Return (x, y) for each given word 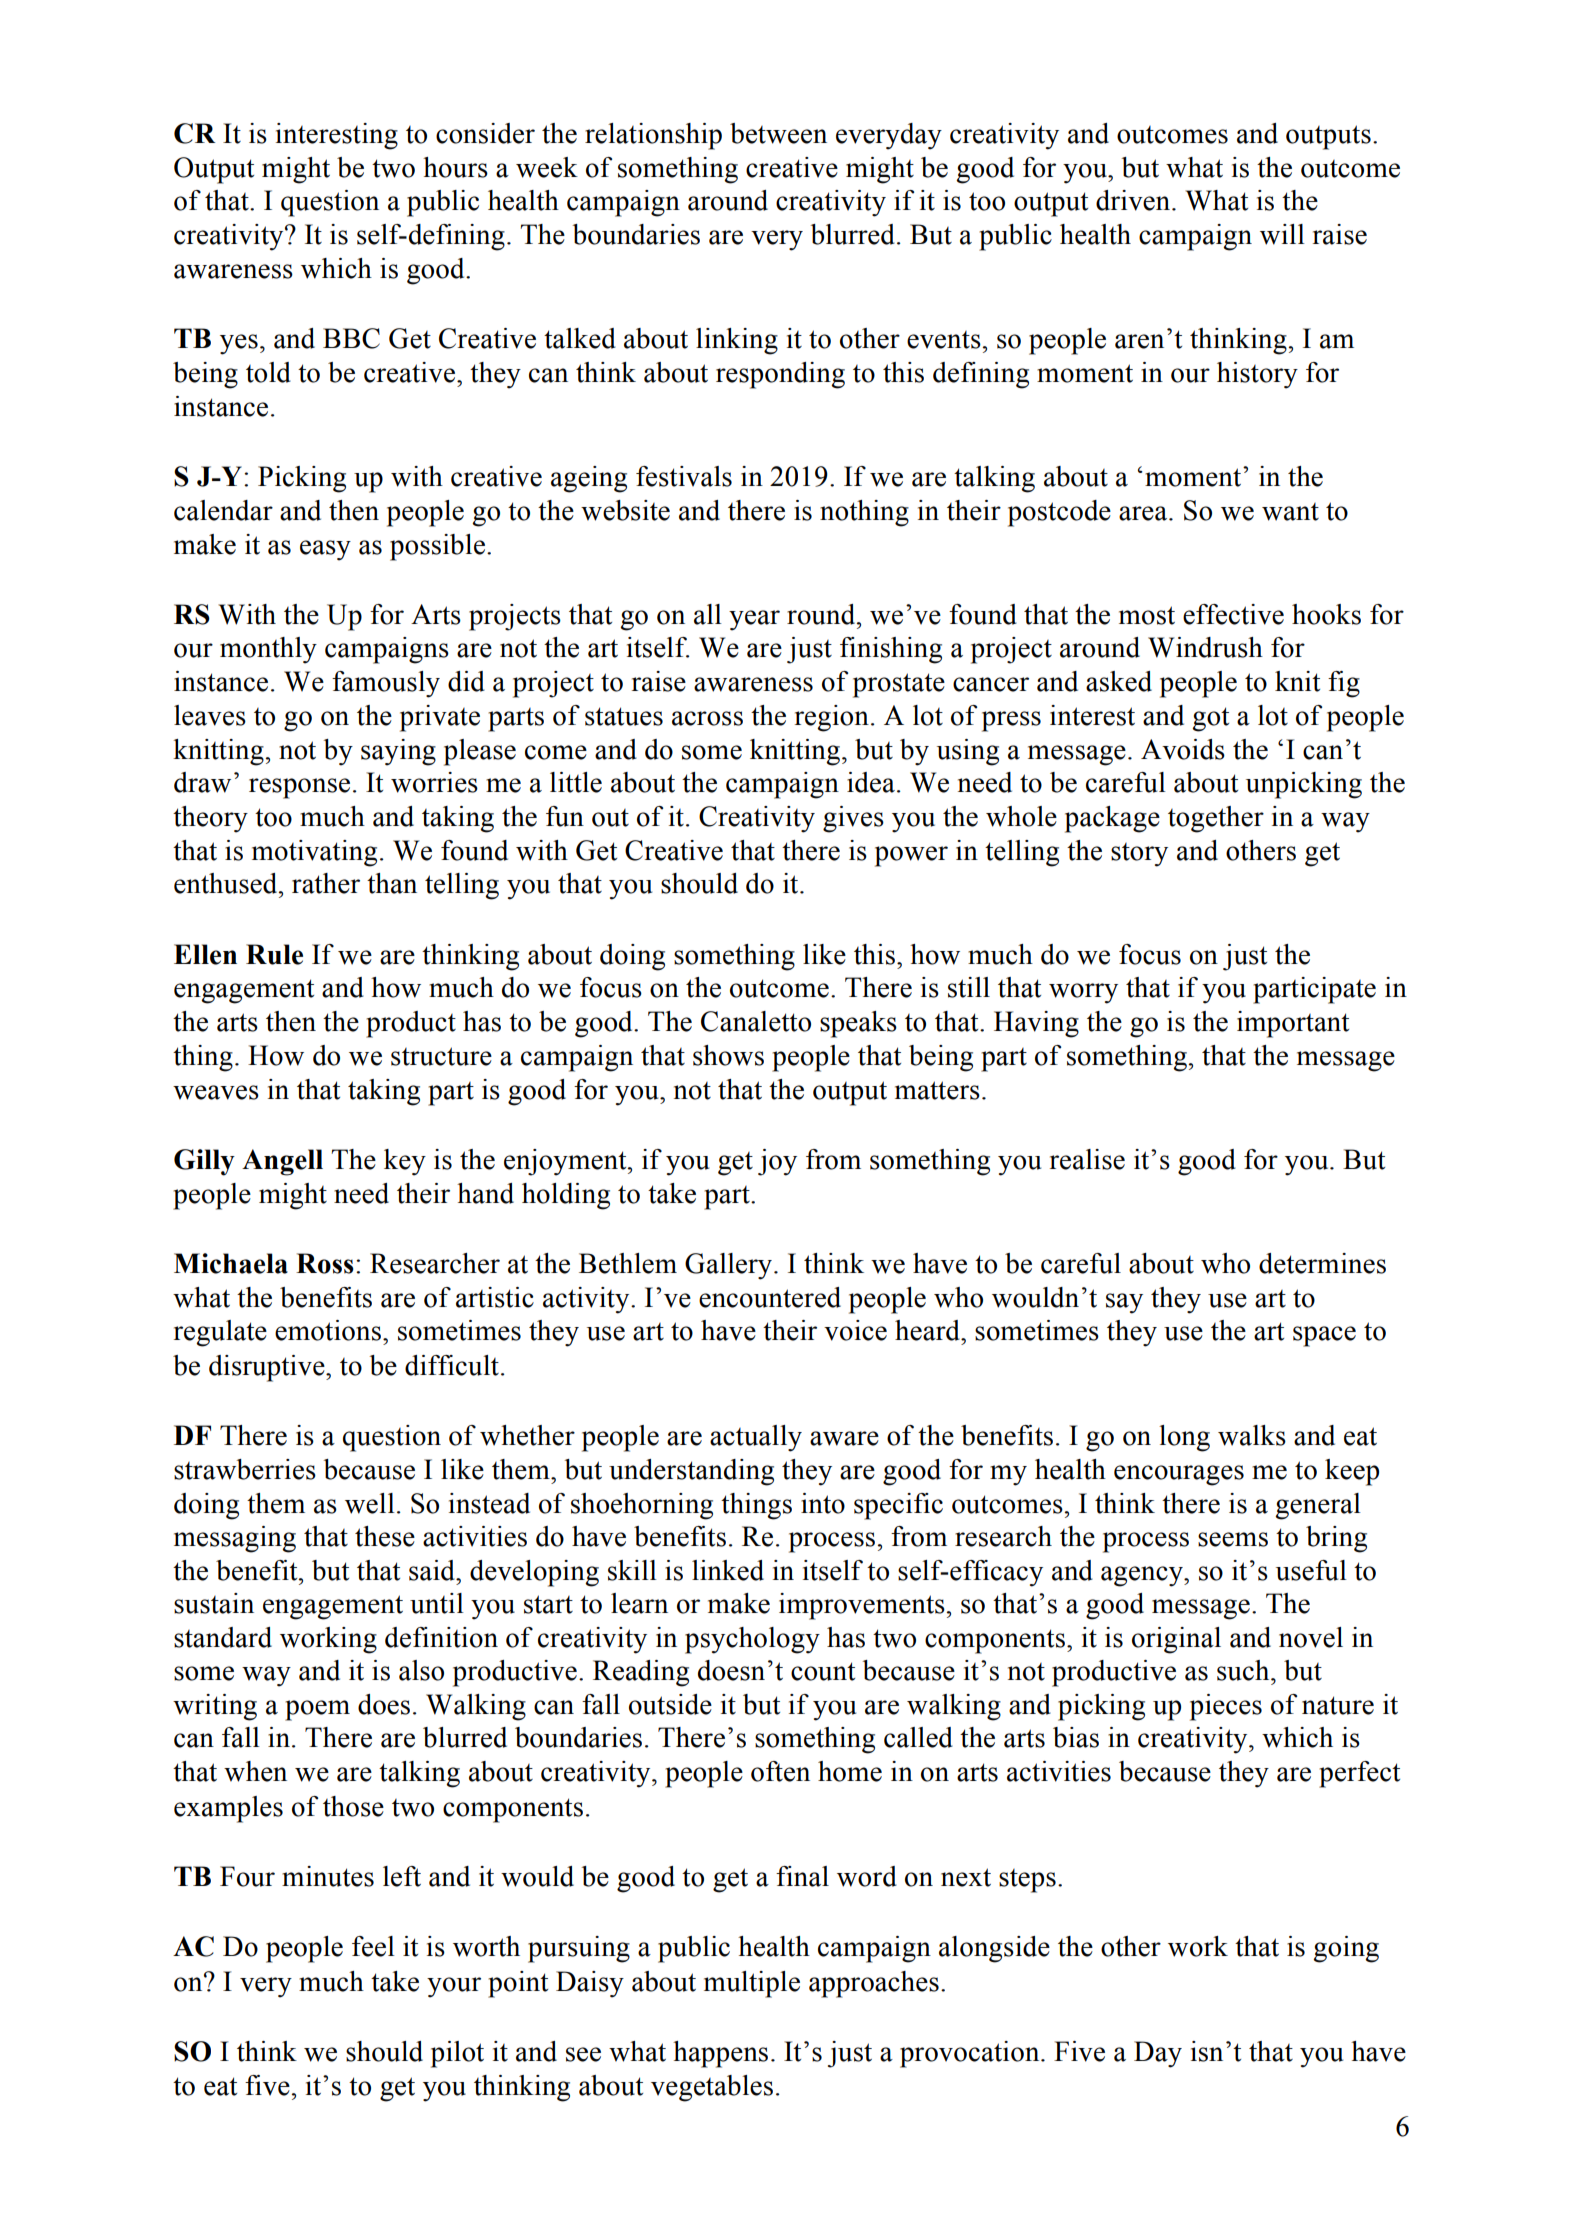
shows (728, 1055)
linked (728, 1570)
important (1293, 1024)
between (778, 133)
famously (386, 684)
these (385, 1536)
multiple (752, 1984)
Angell (282, 1162)
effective (1233, 614)
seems (1233, 1539)
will (1282, 234)
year (754, 620)
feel (373, 1946)
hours (455, 167)
